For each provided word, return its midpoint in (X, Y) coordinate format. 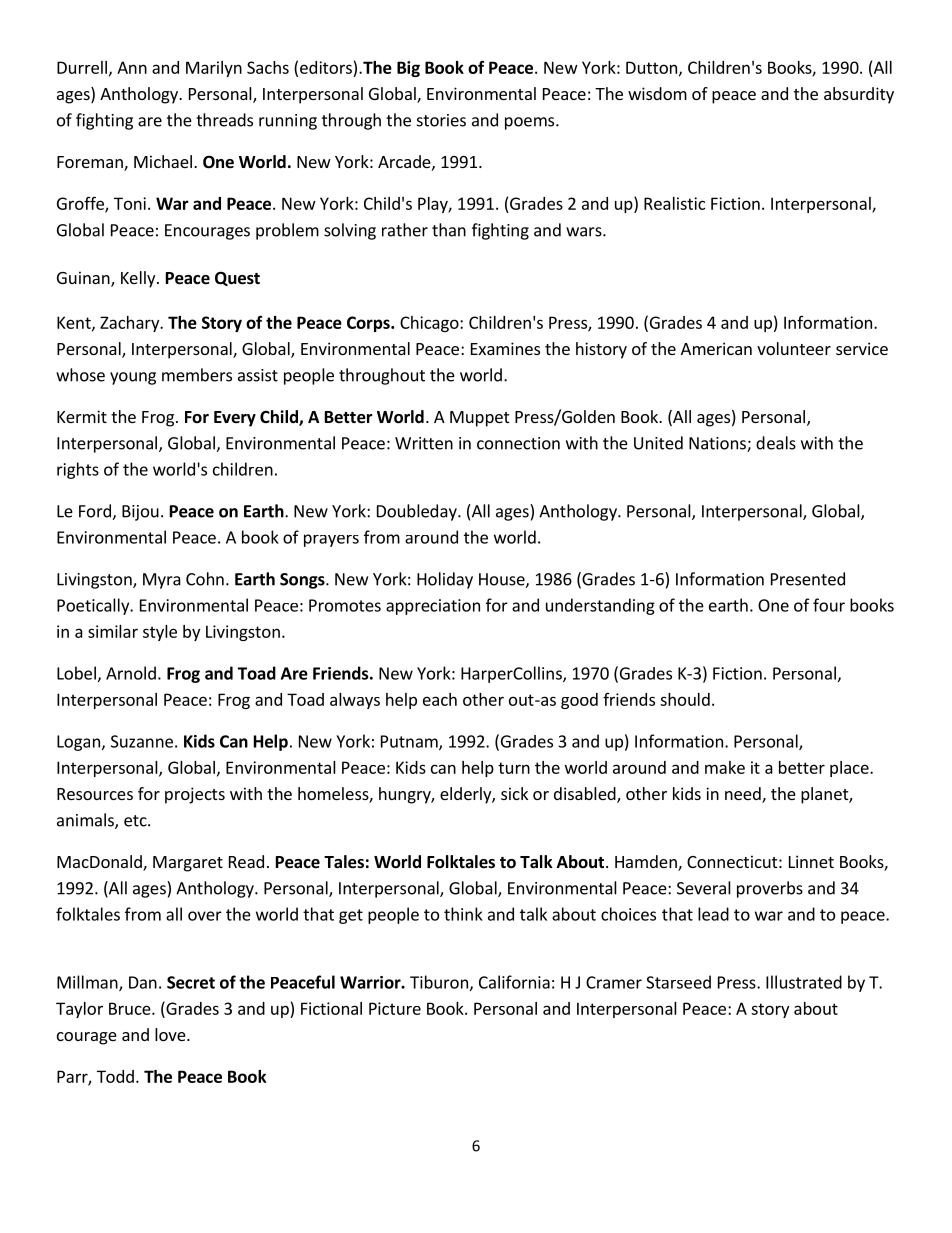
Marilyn (214, 69)
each (440, 699)
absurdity (859, 95)
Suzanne (142, 741)
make (725, 767)
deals (776, 443)
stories (441, 120)
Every (235, 419)
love (171, 1034)
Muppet (479, 419)
